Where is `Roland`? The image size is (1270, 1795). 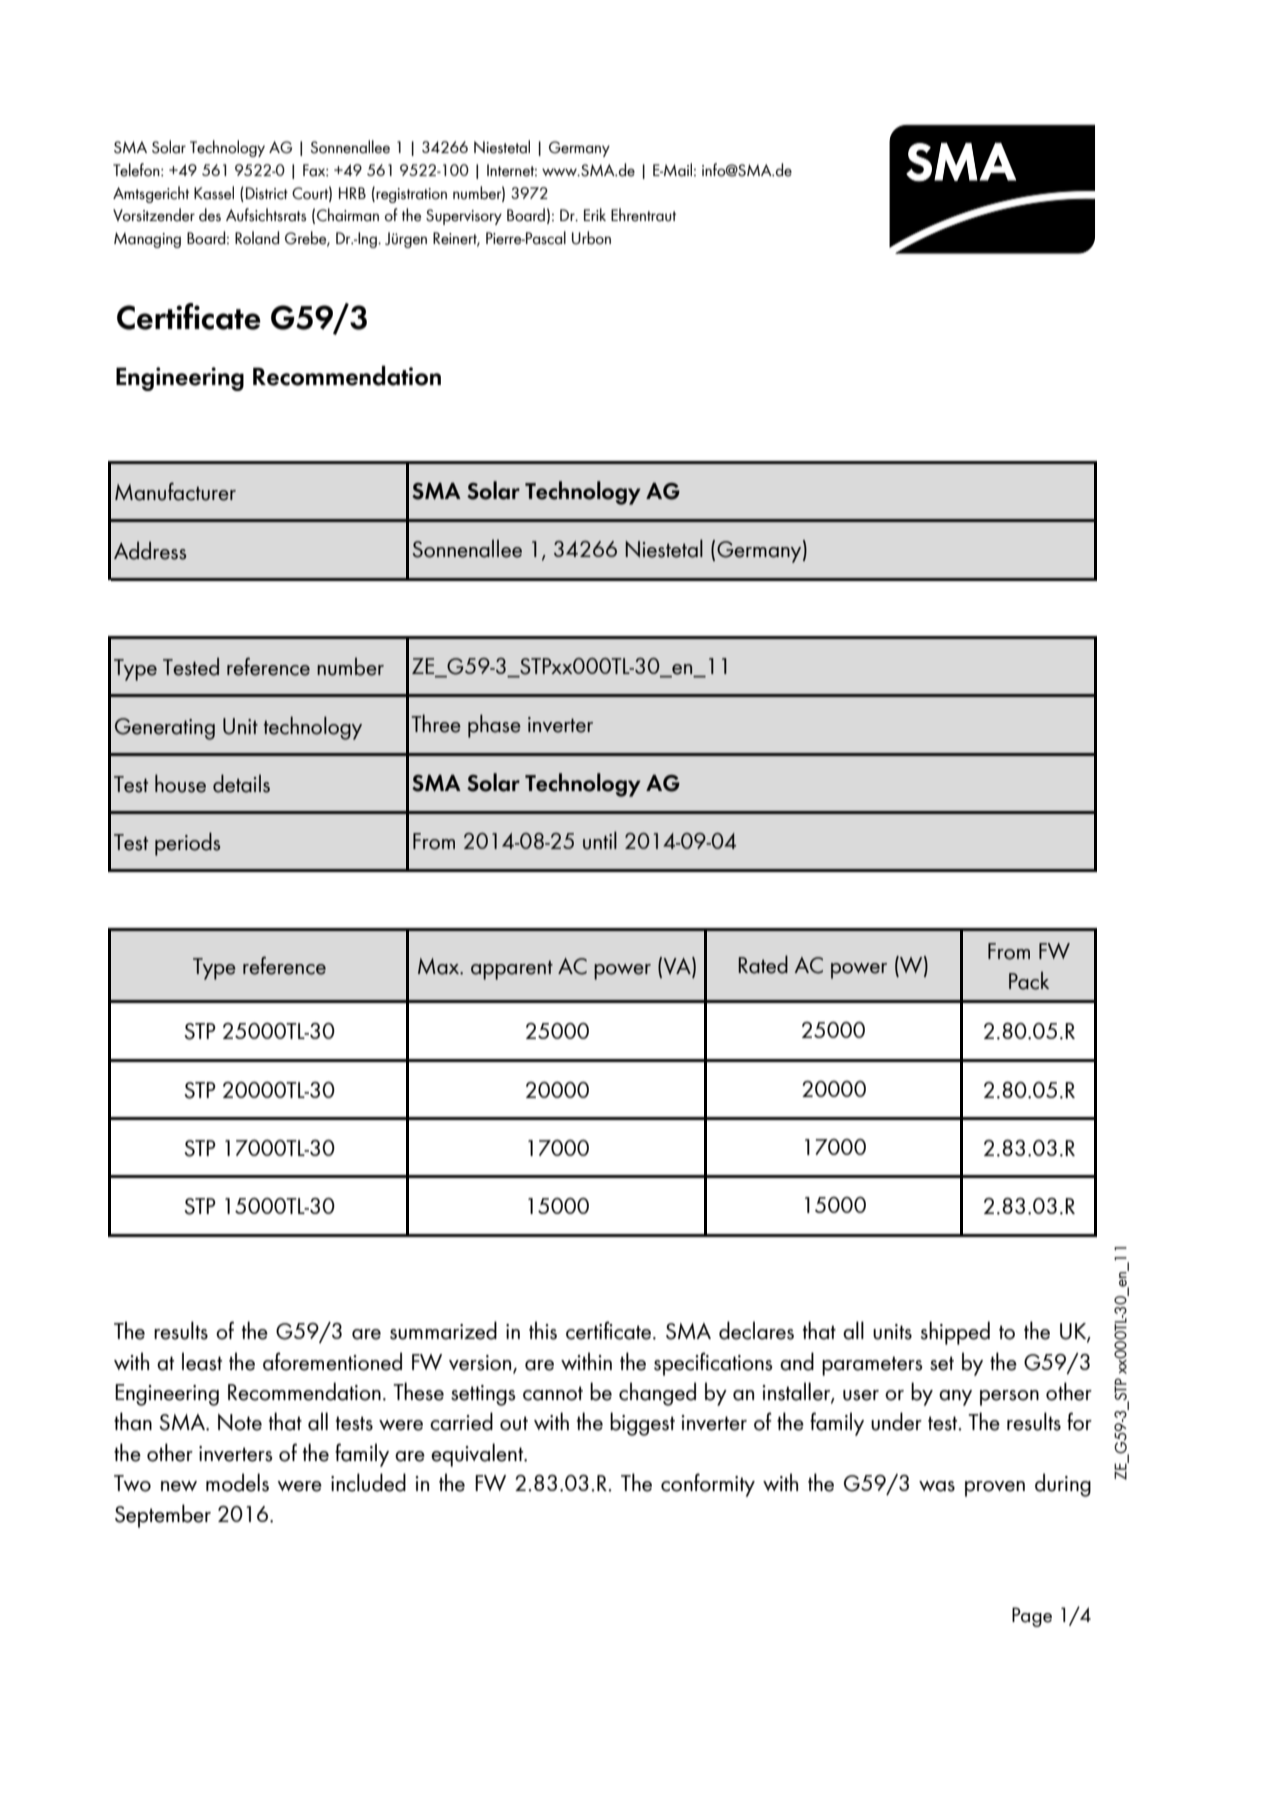 Roland is located at coordinates (257, 238).
